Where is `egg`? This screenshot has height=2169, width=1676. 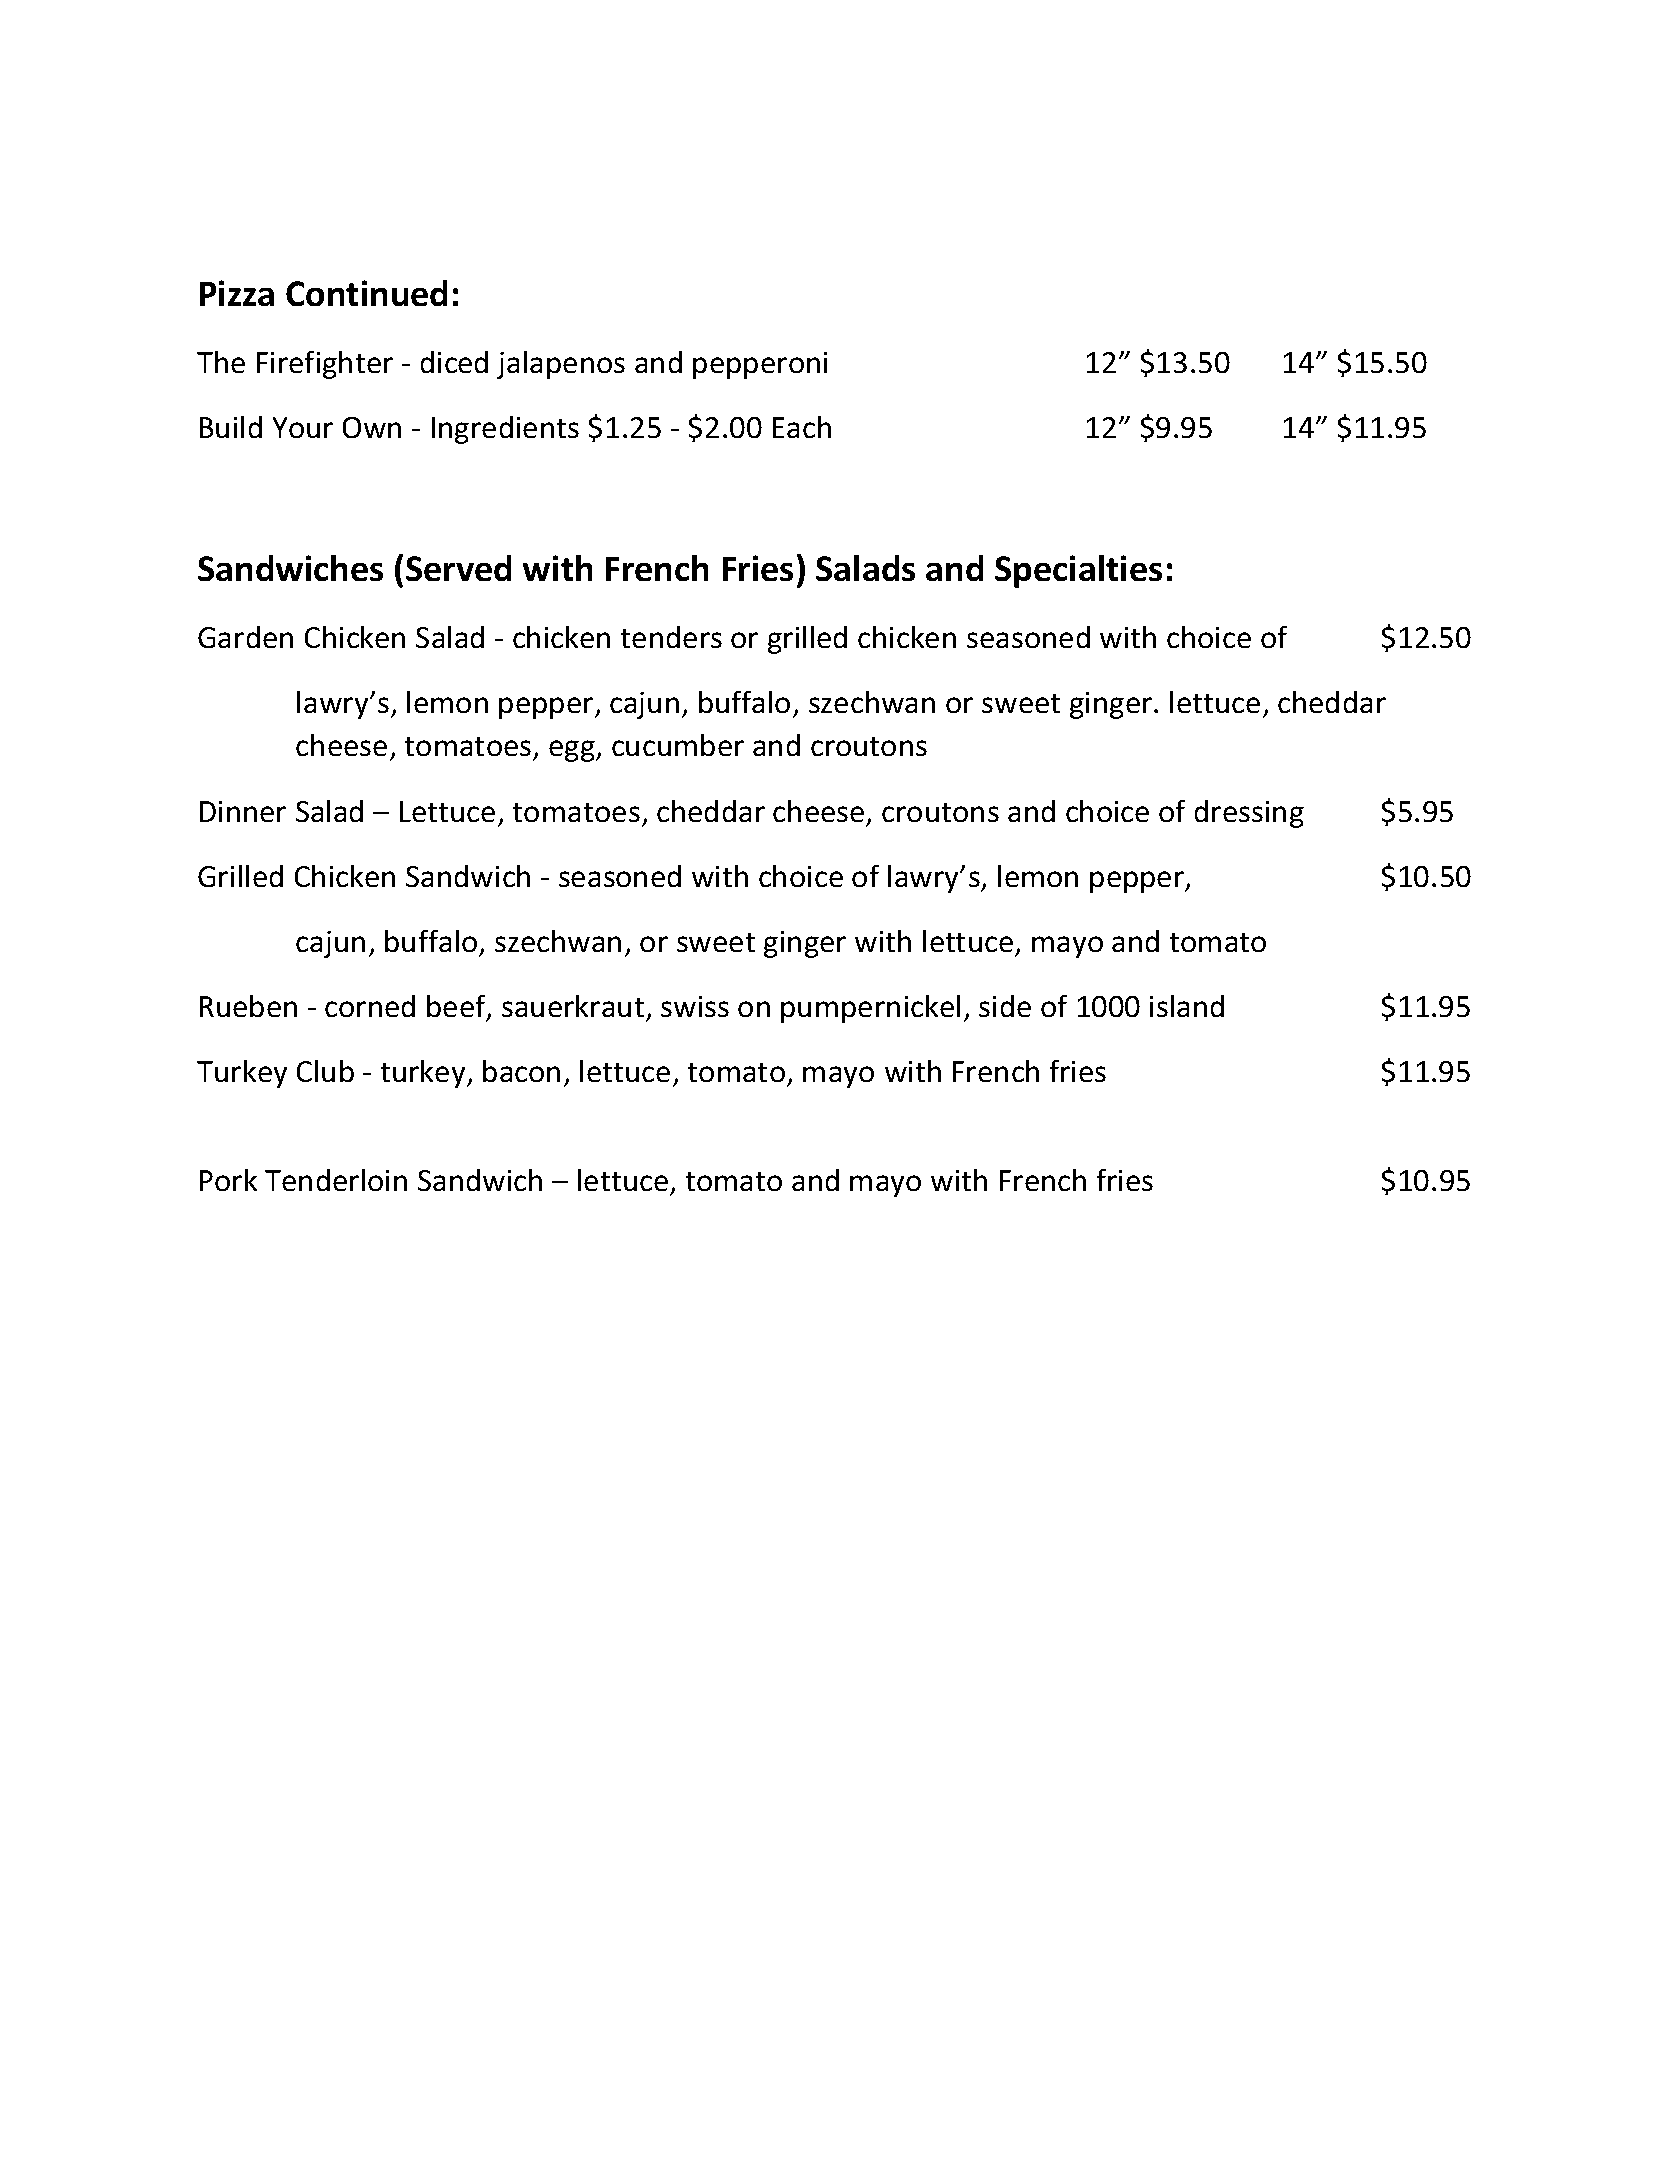
egg is located at coordinates (573, 751).
